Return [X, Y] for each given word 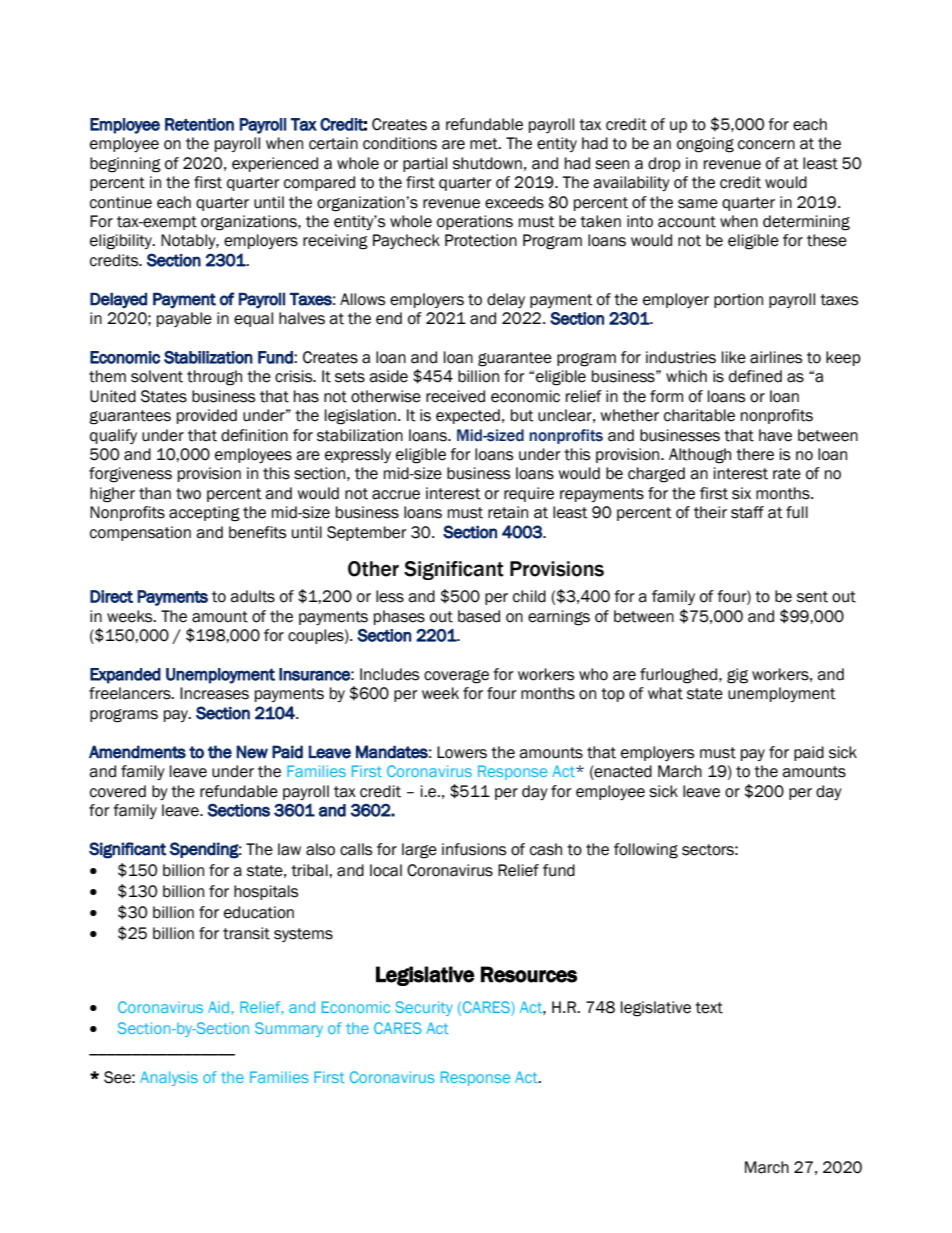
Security [424, 1008]
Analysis [169, 1078]
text [709, 1008]
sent [812, 597]
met [485, 144]
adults [252, 596]
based [479, 616]
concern [766, 145]
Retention [199, 124]
